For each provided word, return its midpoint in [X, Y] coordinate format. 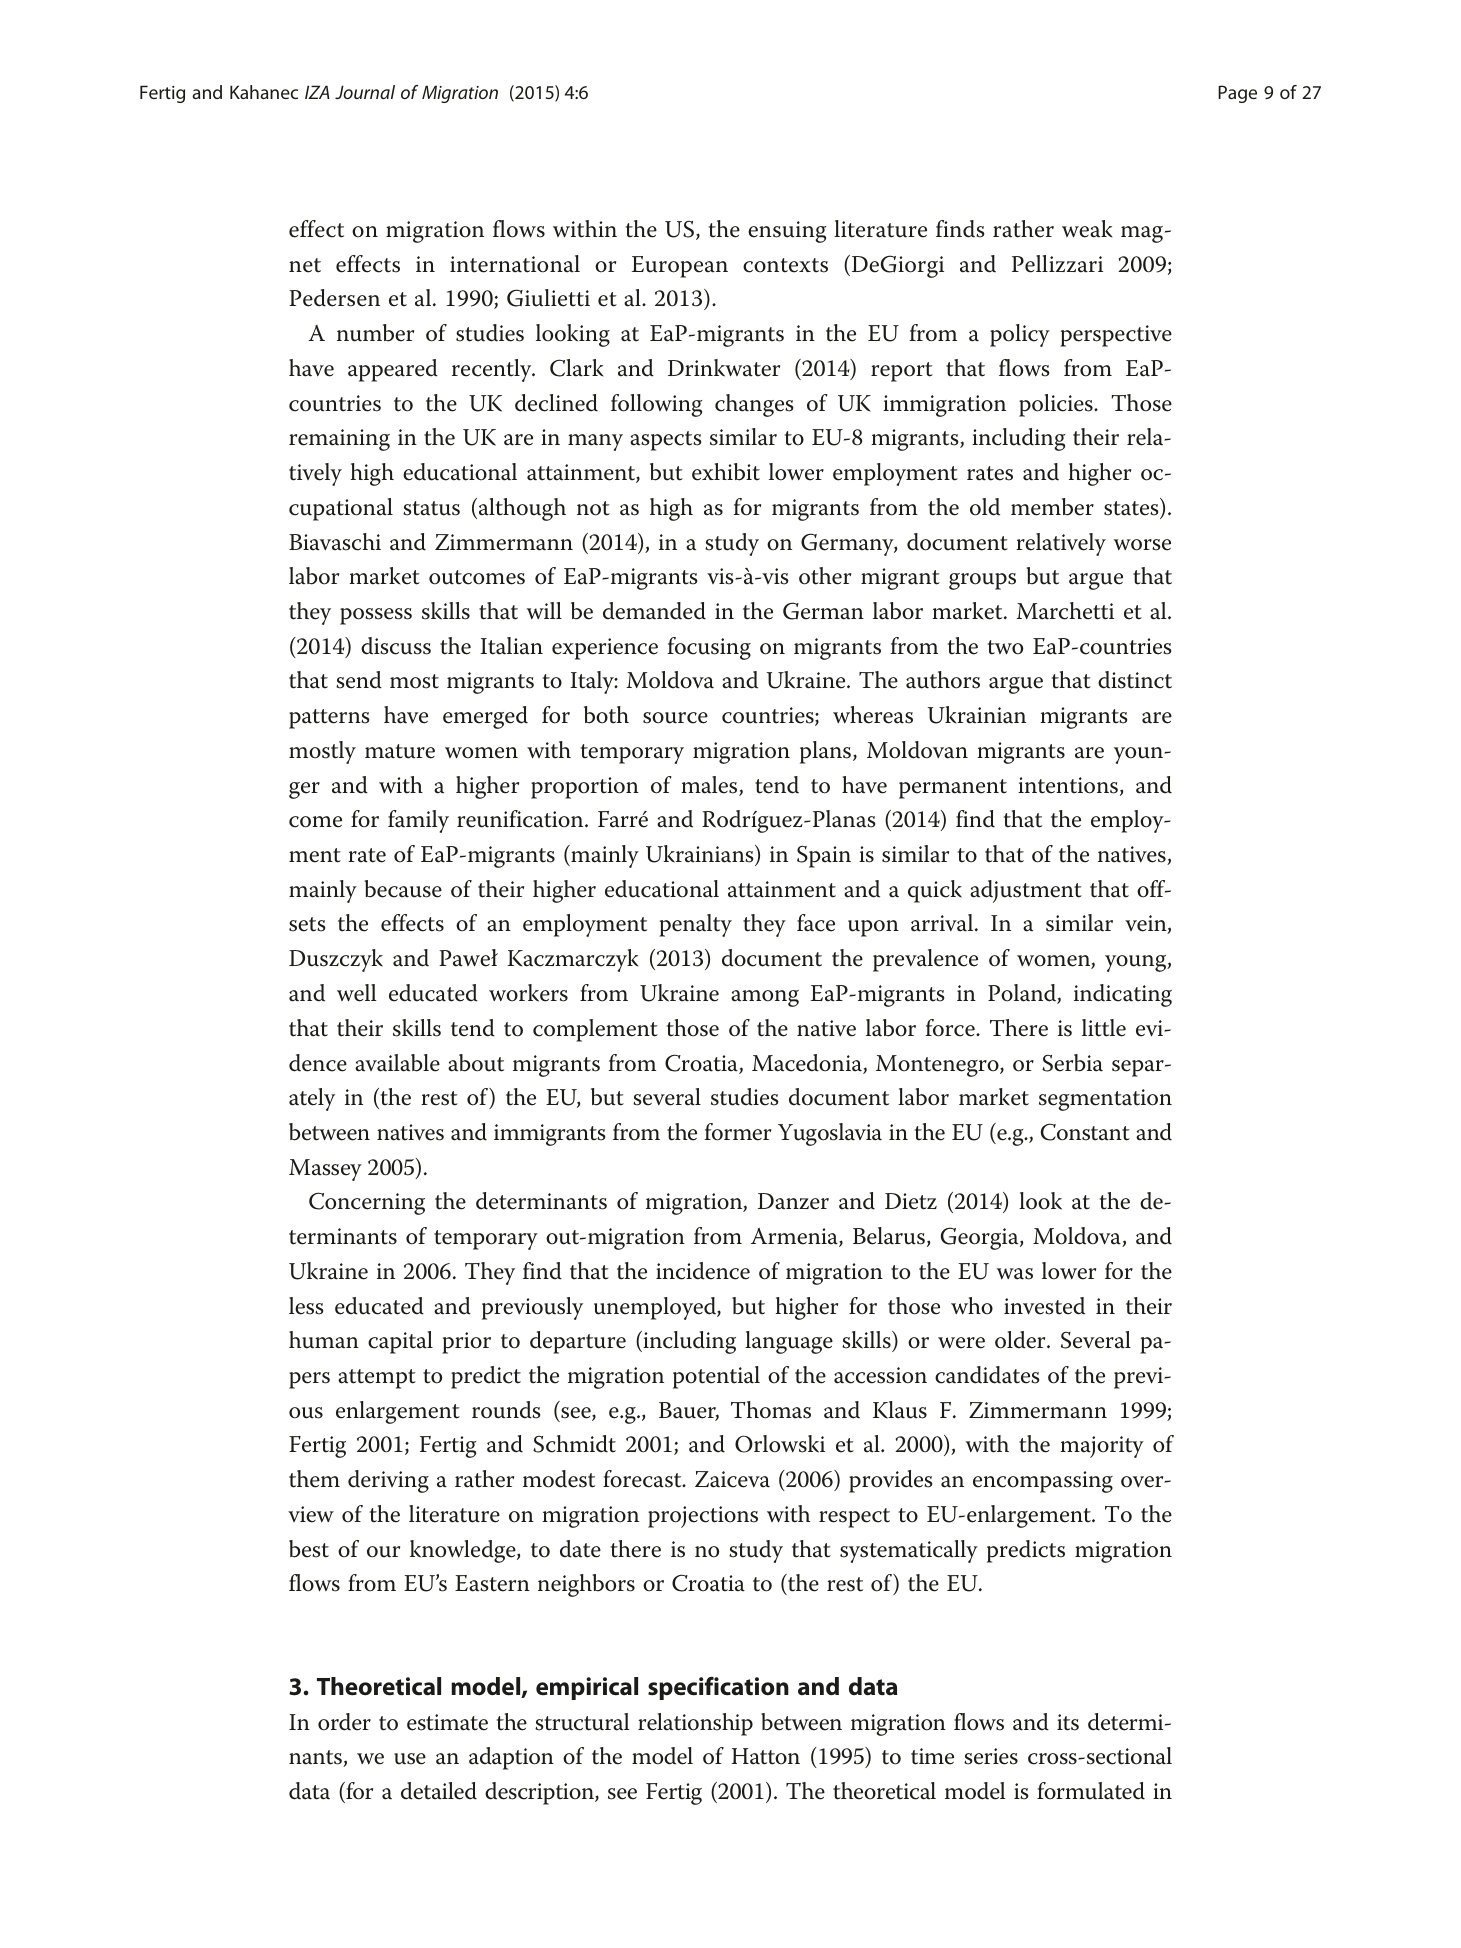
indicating [1123, 995]
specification [718, 1688]
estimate [447, 1722]
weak [1087, 229]
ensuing [787, 232]
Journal [365, 92]
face [816, 923]
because [403, 889]
